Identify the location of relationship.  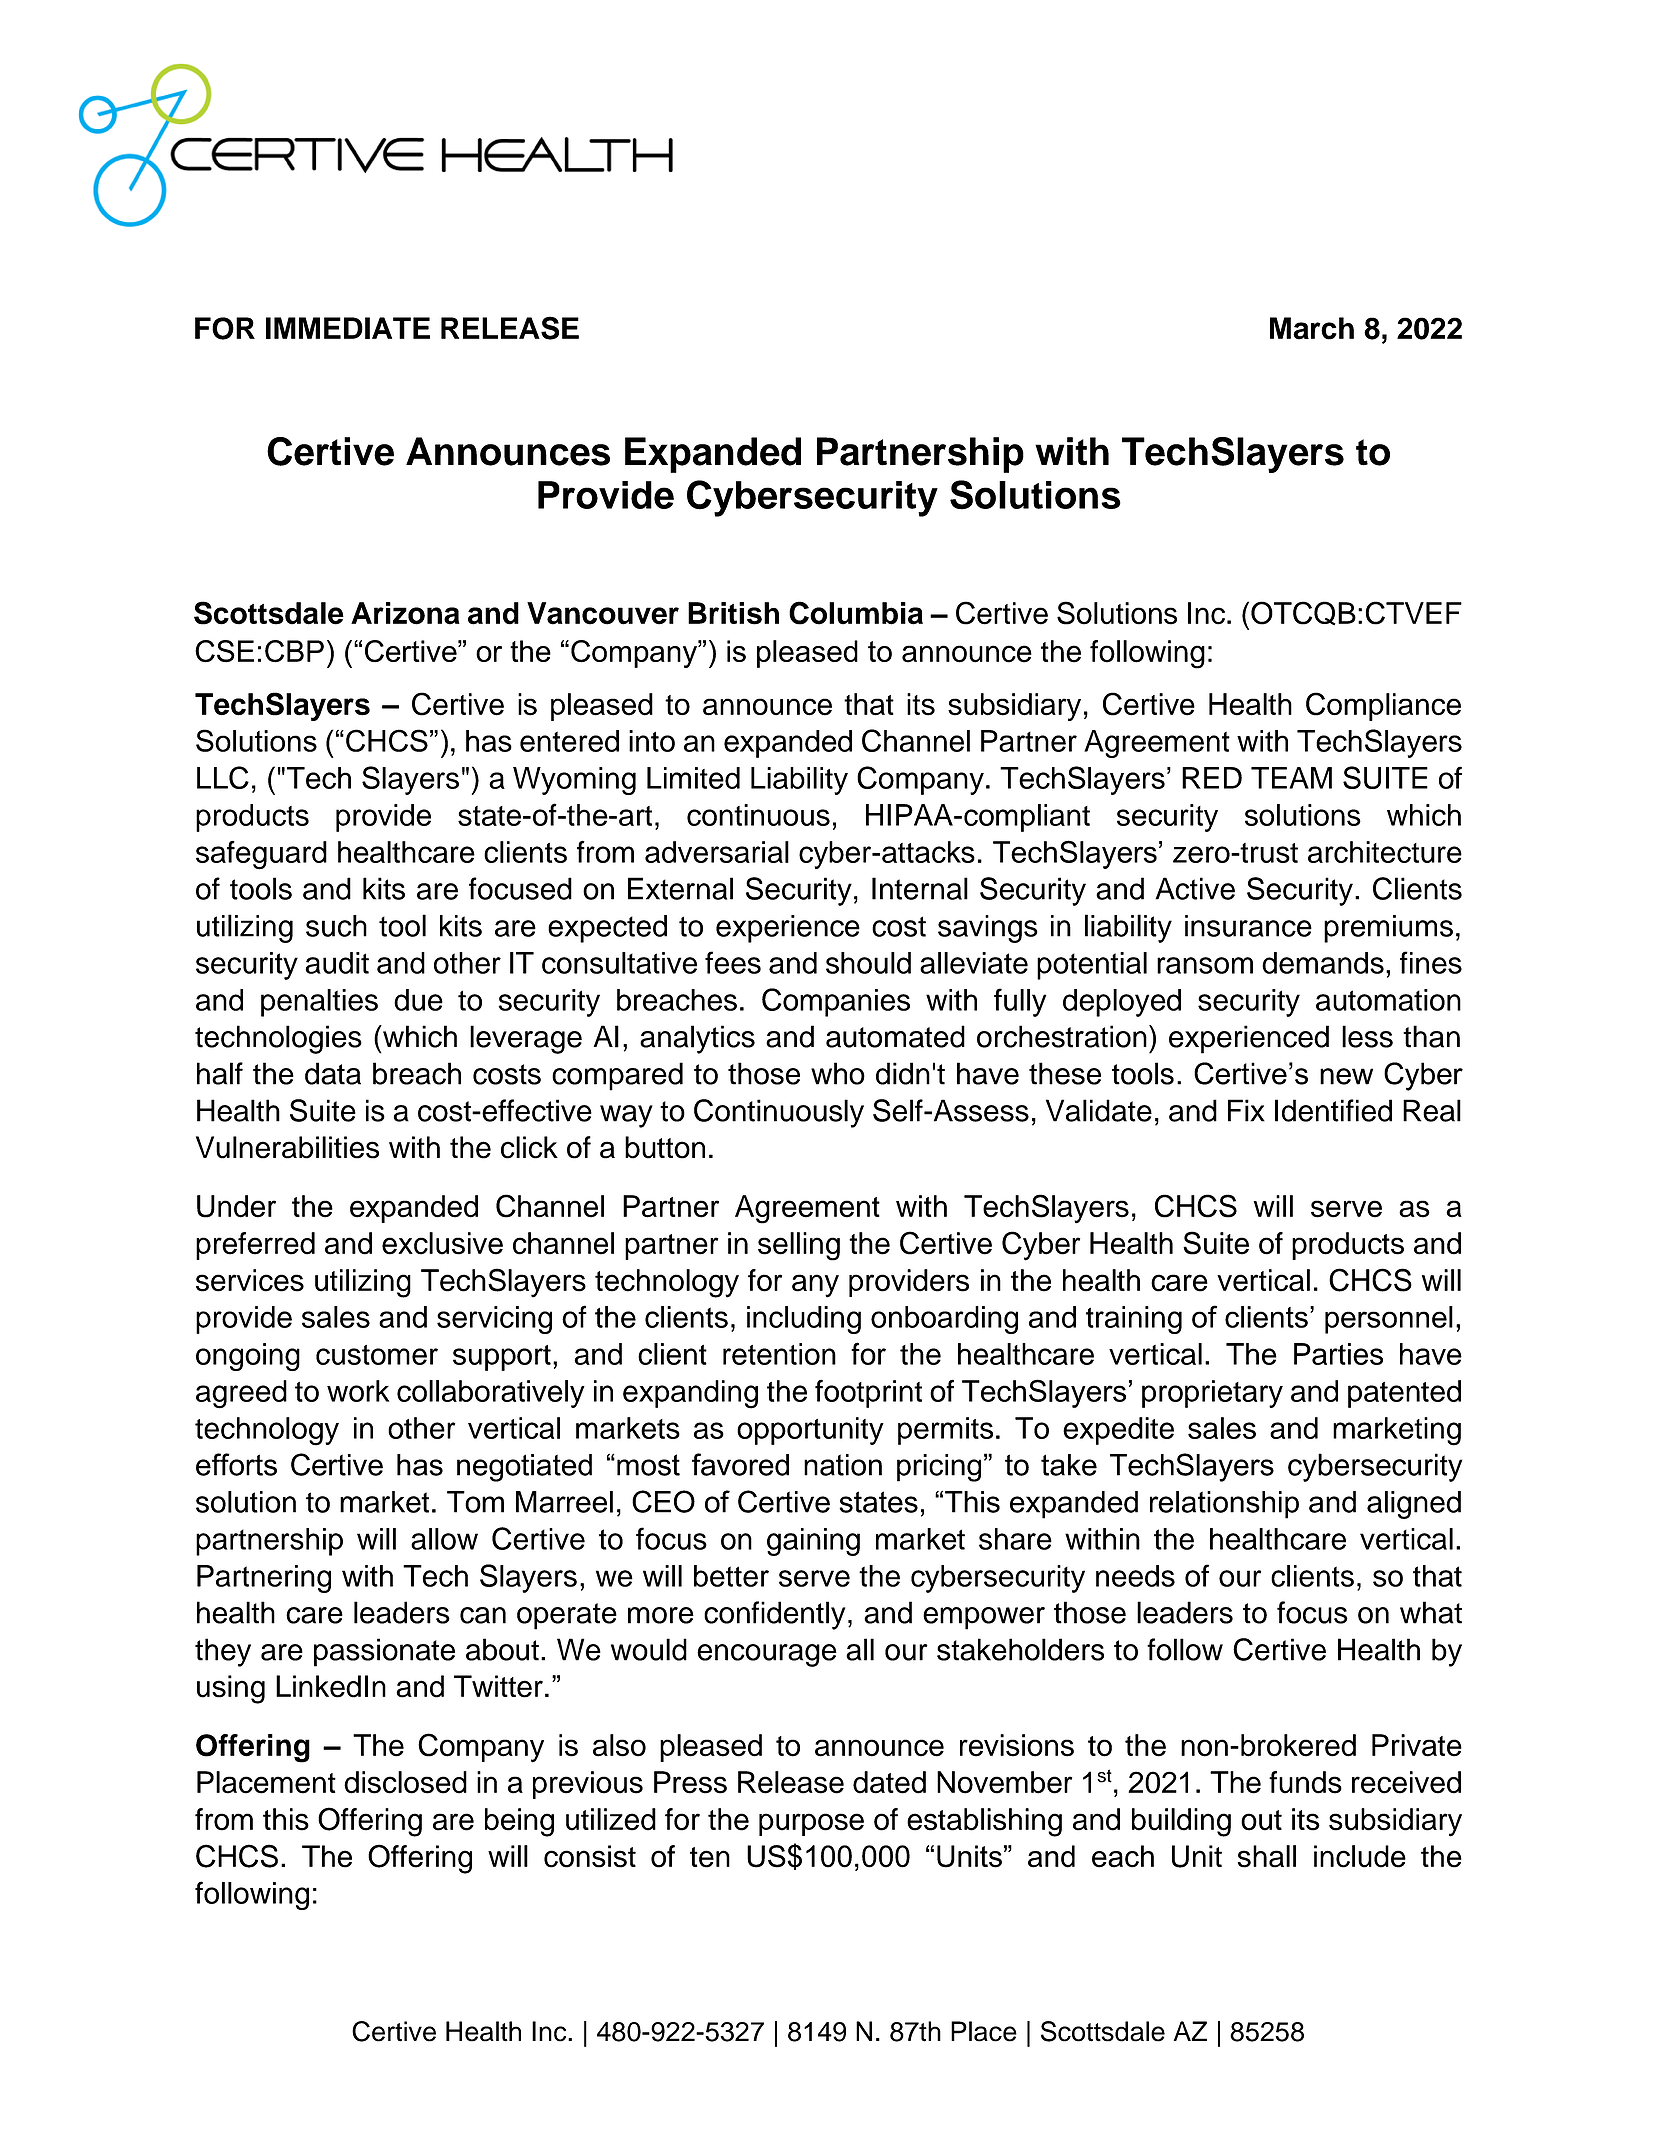
(1224, 1505).
